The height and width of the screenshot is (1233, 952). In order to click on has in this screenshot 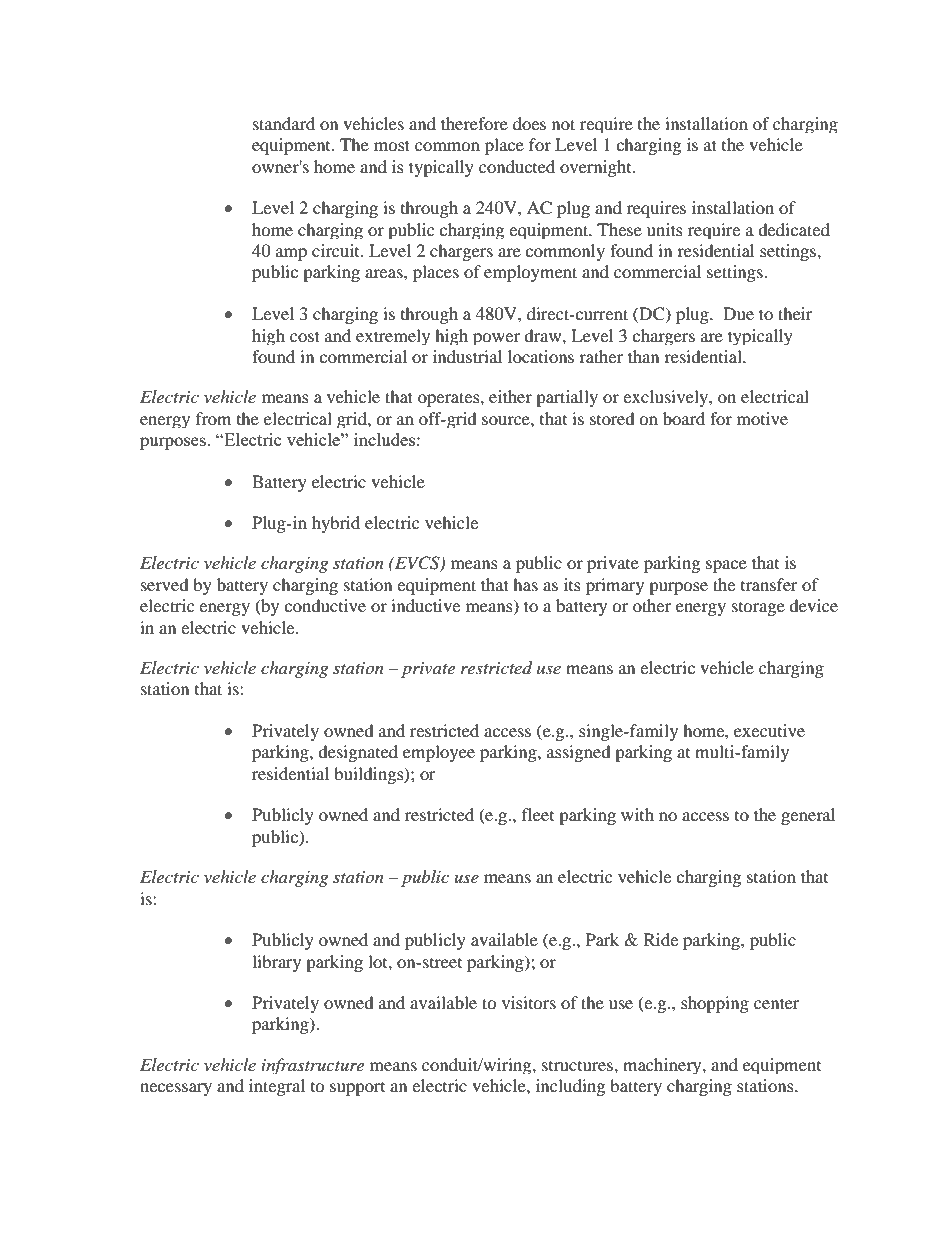, I will do `click(525, 584)`.
